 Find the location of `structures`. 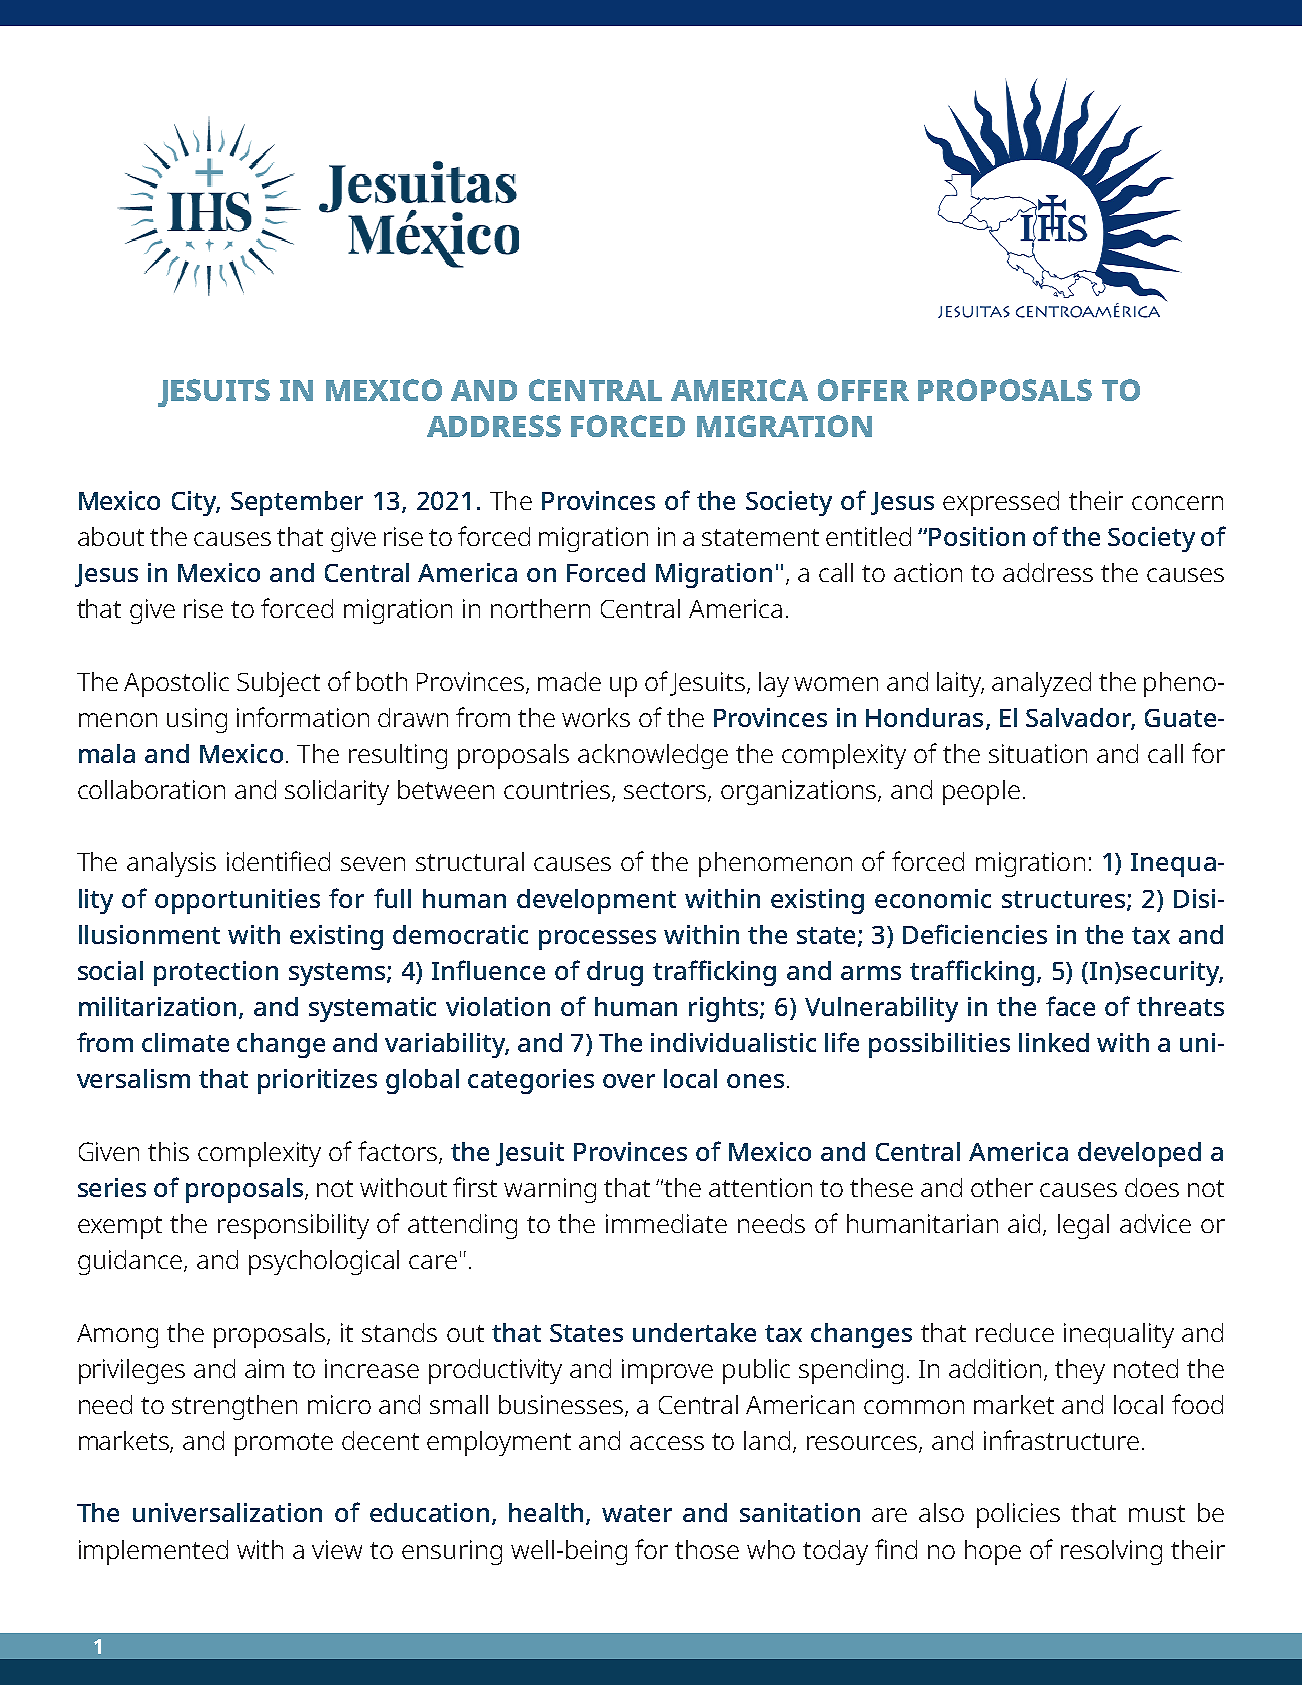

structures is located at coordinates (1063, 899).
